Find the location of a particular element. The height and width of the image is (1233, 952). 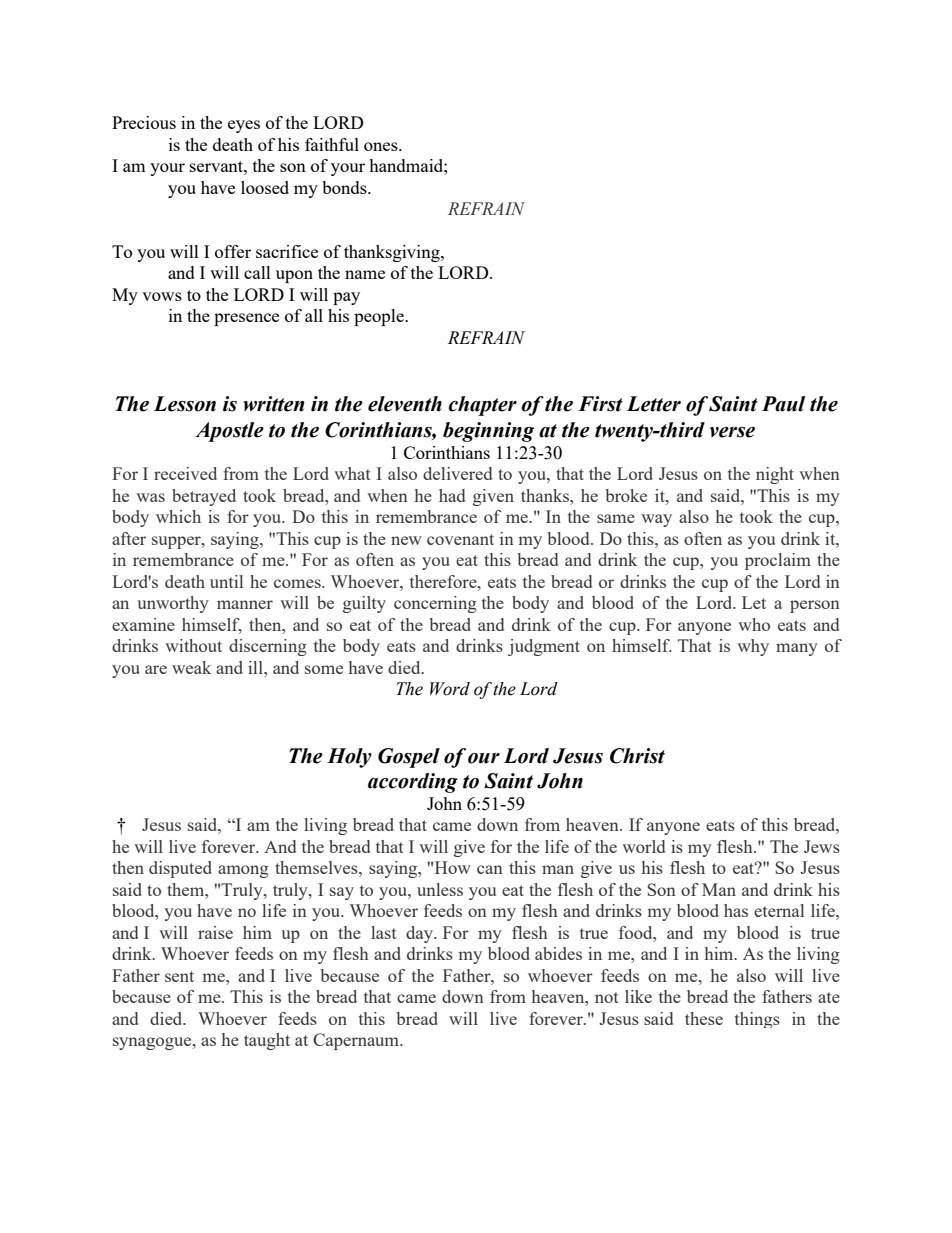

eyes is located at coordinates (244, 126).
